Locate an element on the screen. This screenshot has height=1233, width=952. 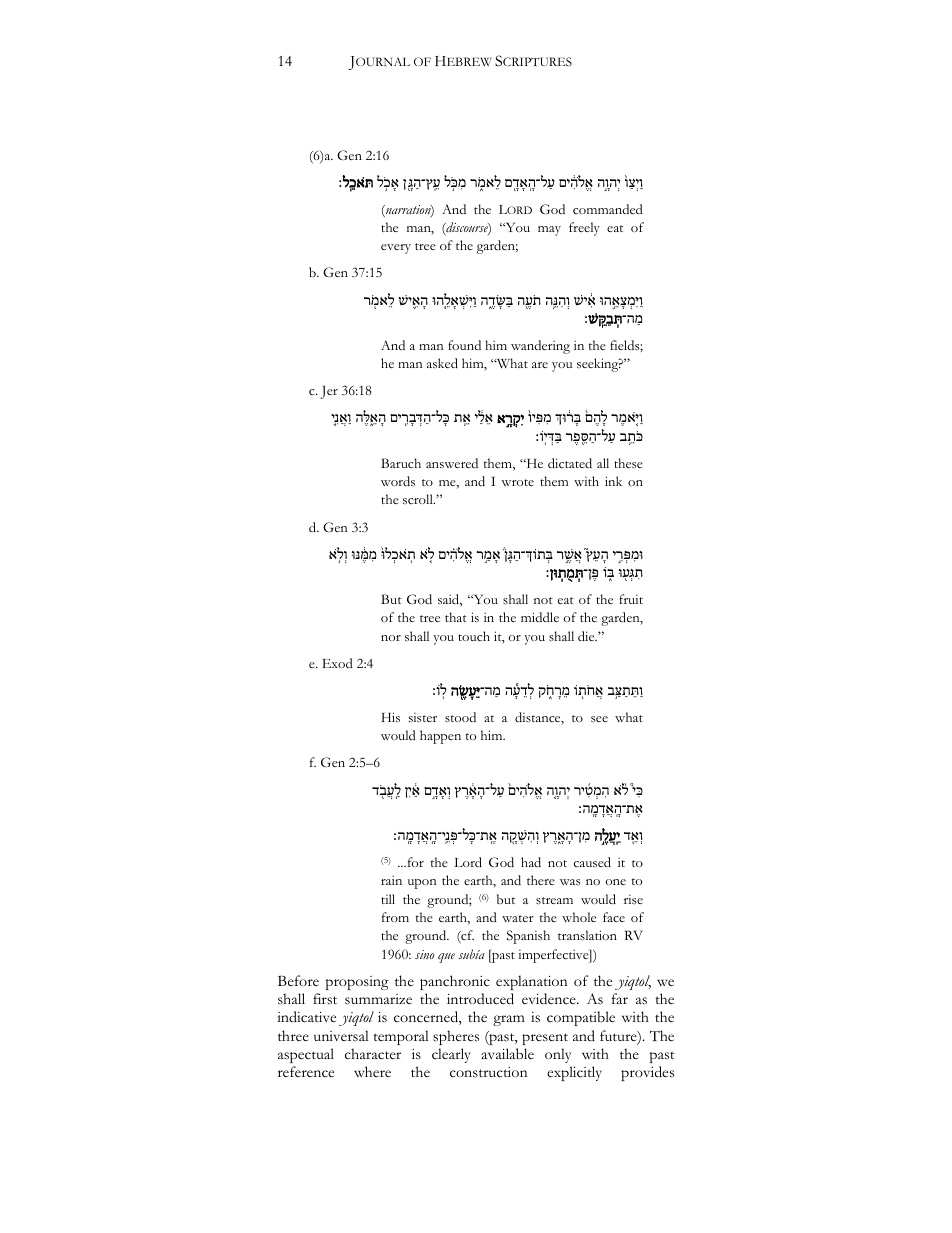
touch is located at coordinates (474, 636).
